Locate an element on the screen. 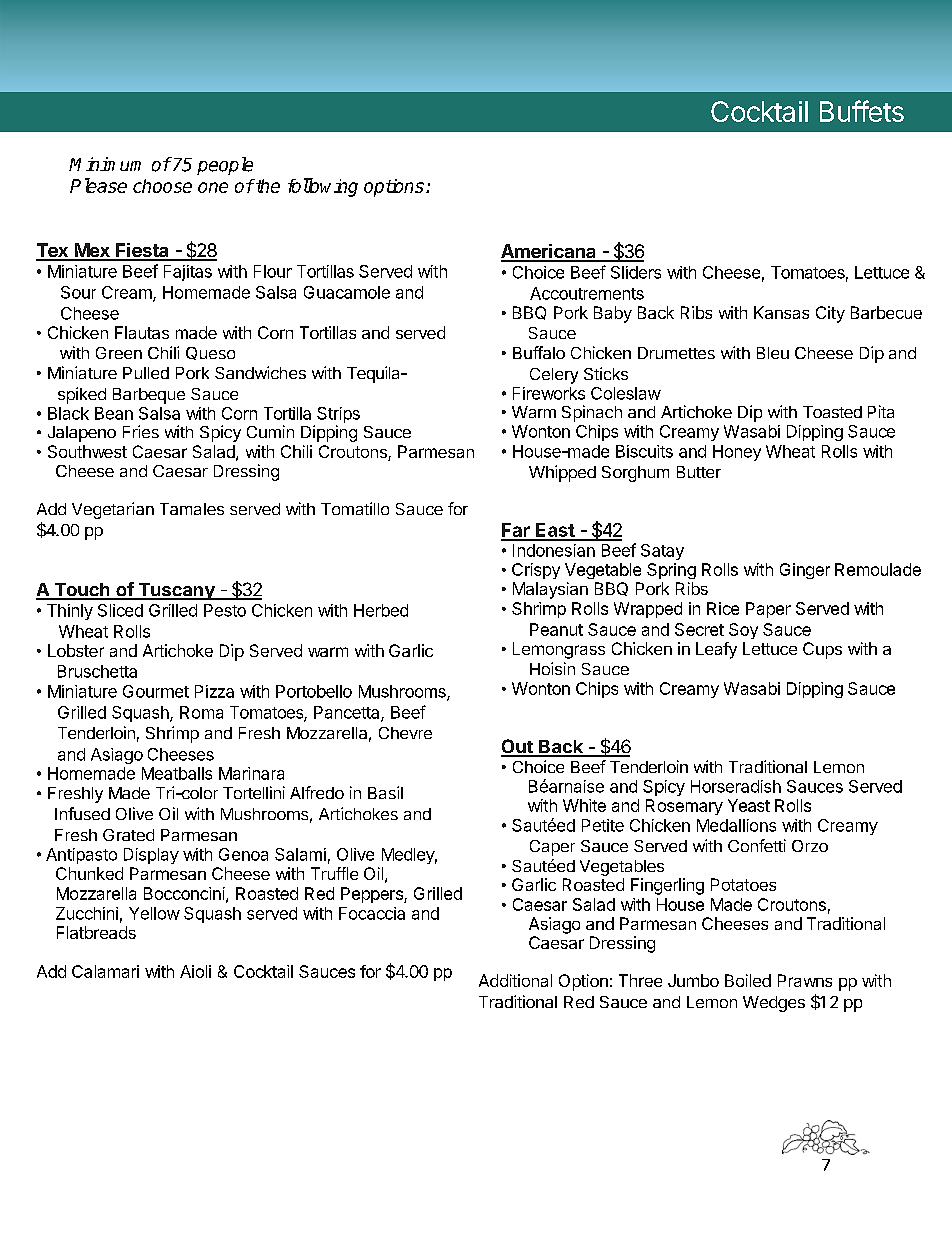 The width and height of the screenshot is (952, 1233). Buffets is located at coordinates (862, 111).
